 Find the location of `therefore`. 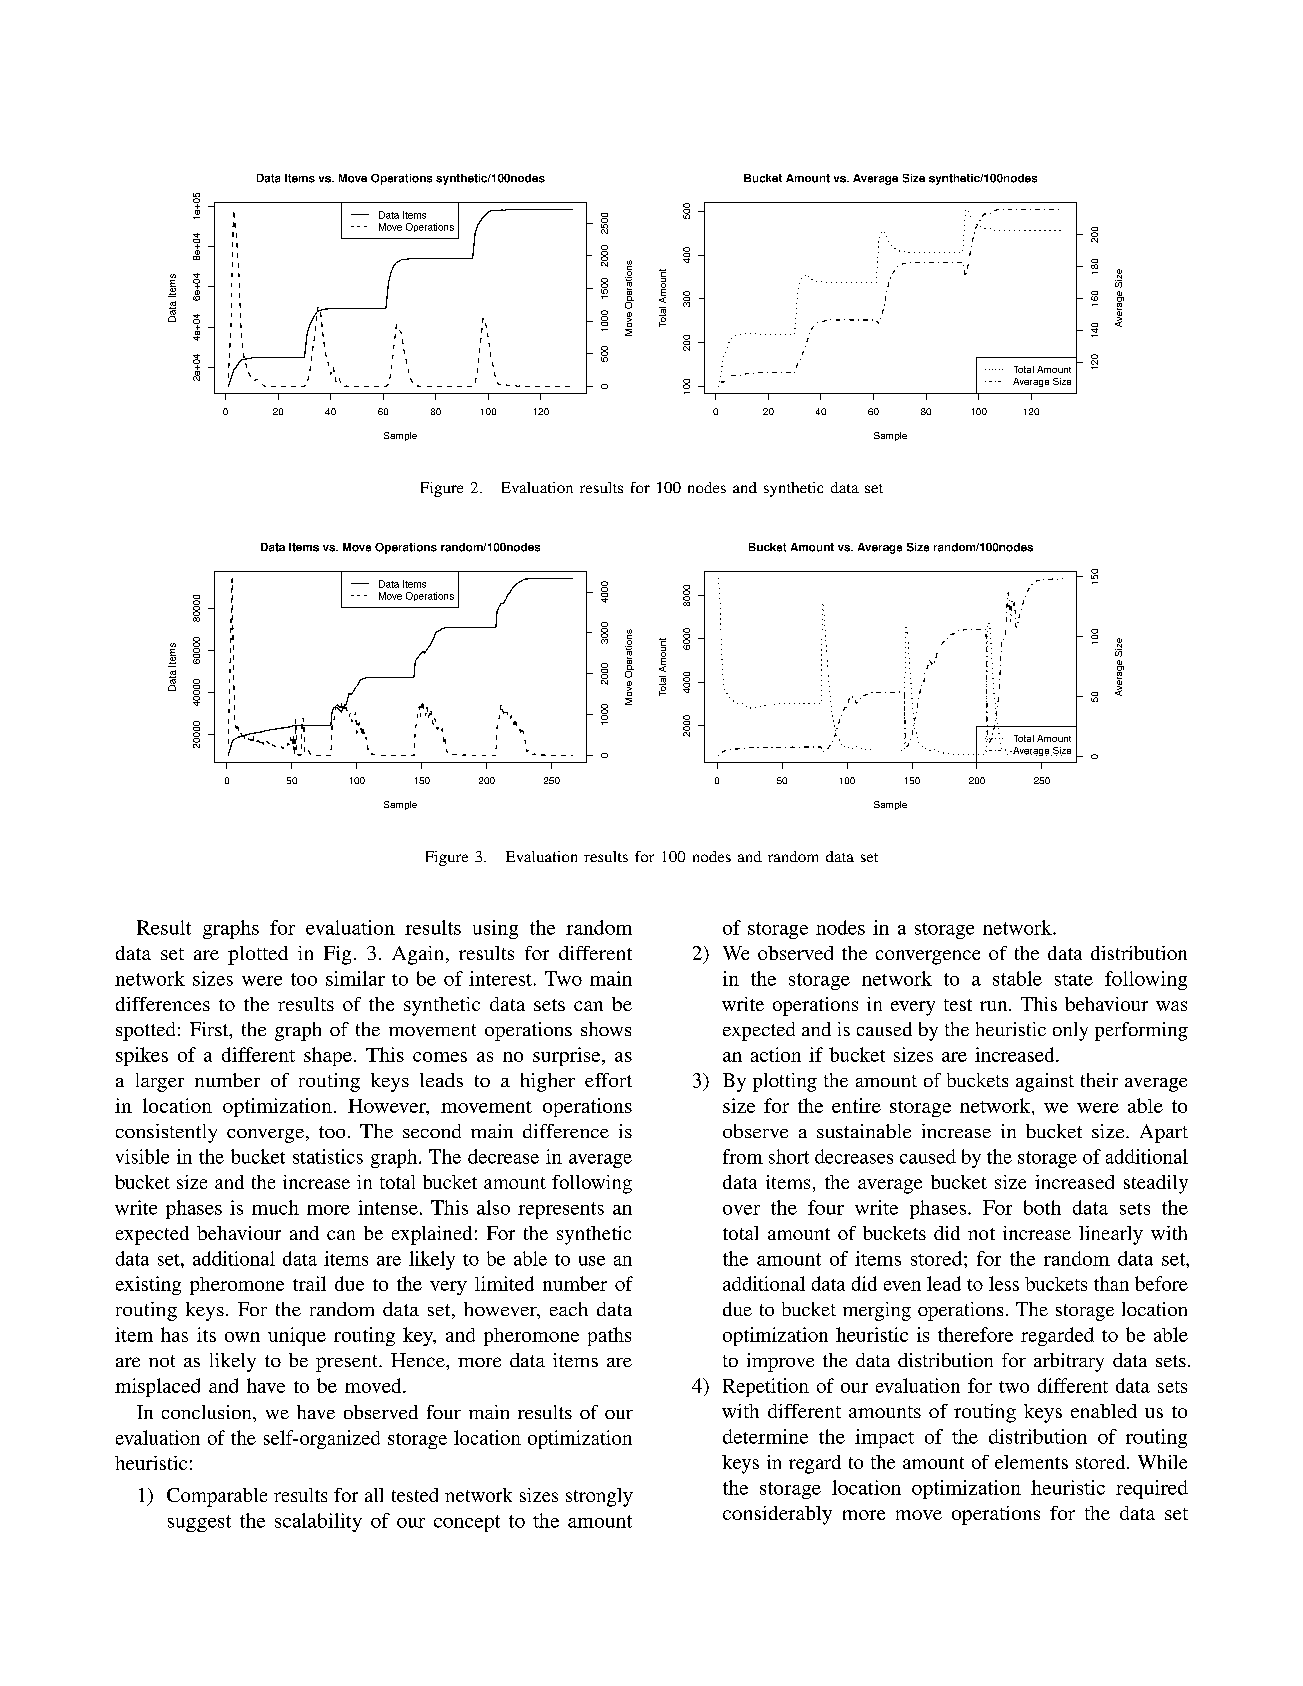

therefore is located at coordinates (975, 1334).
